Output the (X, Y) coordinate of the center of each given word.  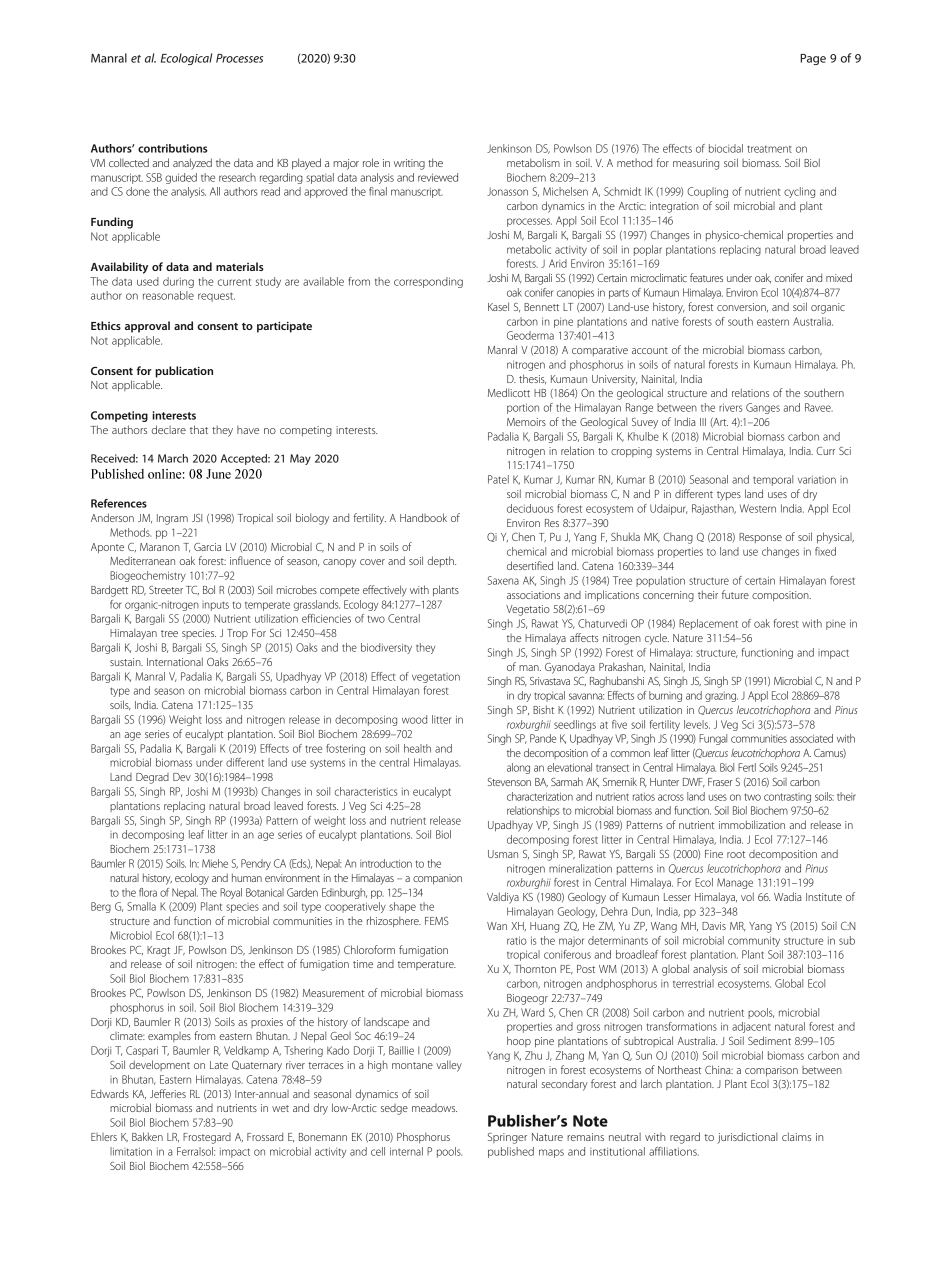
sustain (126, 662)
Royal (231, 893)
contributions (173, 148)
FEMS (437, 921)
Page (813, 59)
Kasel (498, 306)
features (706, 277)
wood (414, 719)
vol (747, 896)
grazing (721, 697)
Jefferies (168, 1093)
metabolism (533, 162)
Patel (498, 479)
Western (758, 508)
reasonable (168, 295)
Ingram (172, 519)
